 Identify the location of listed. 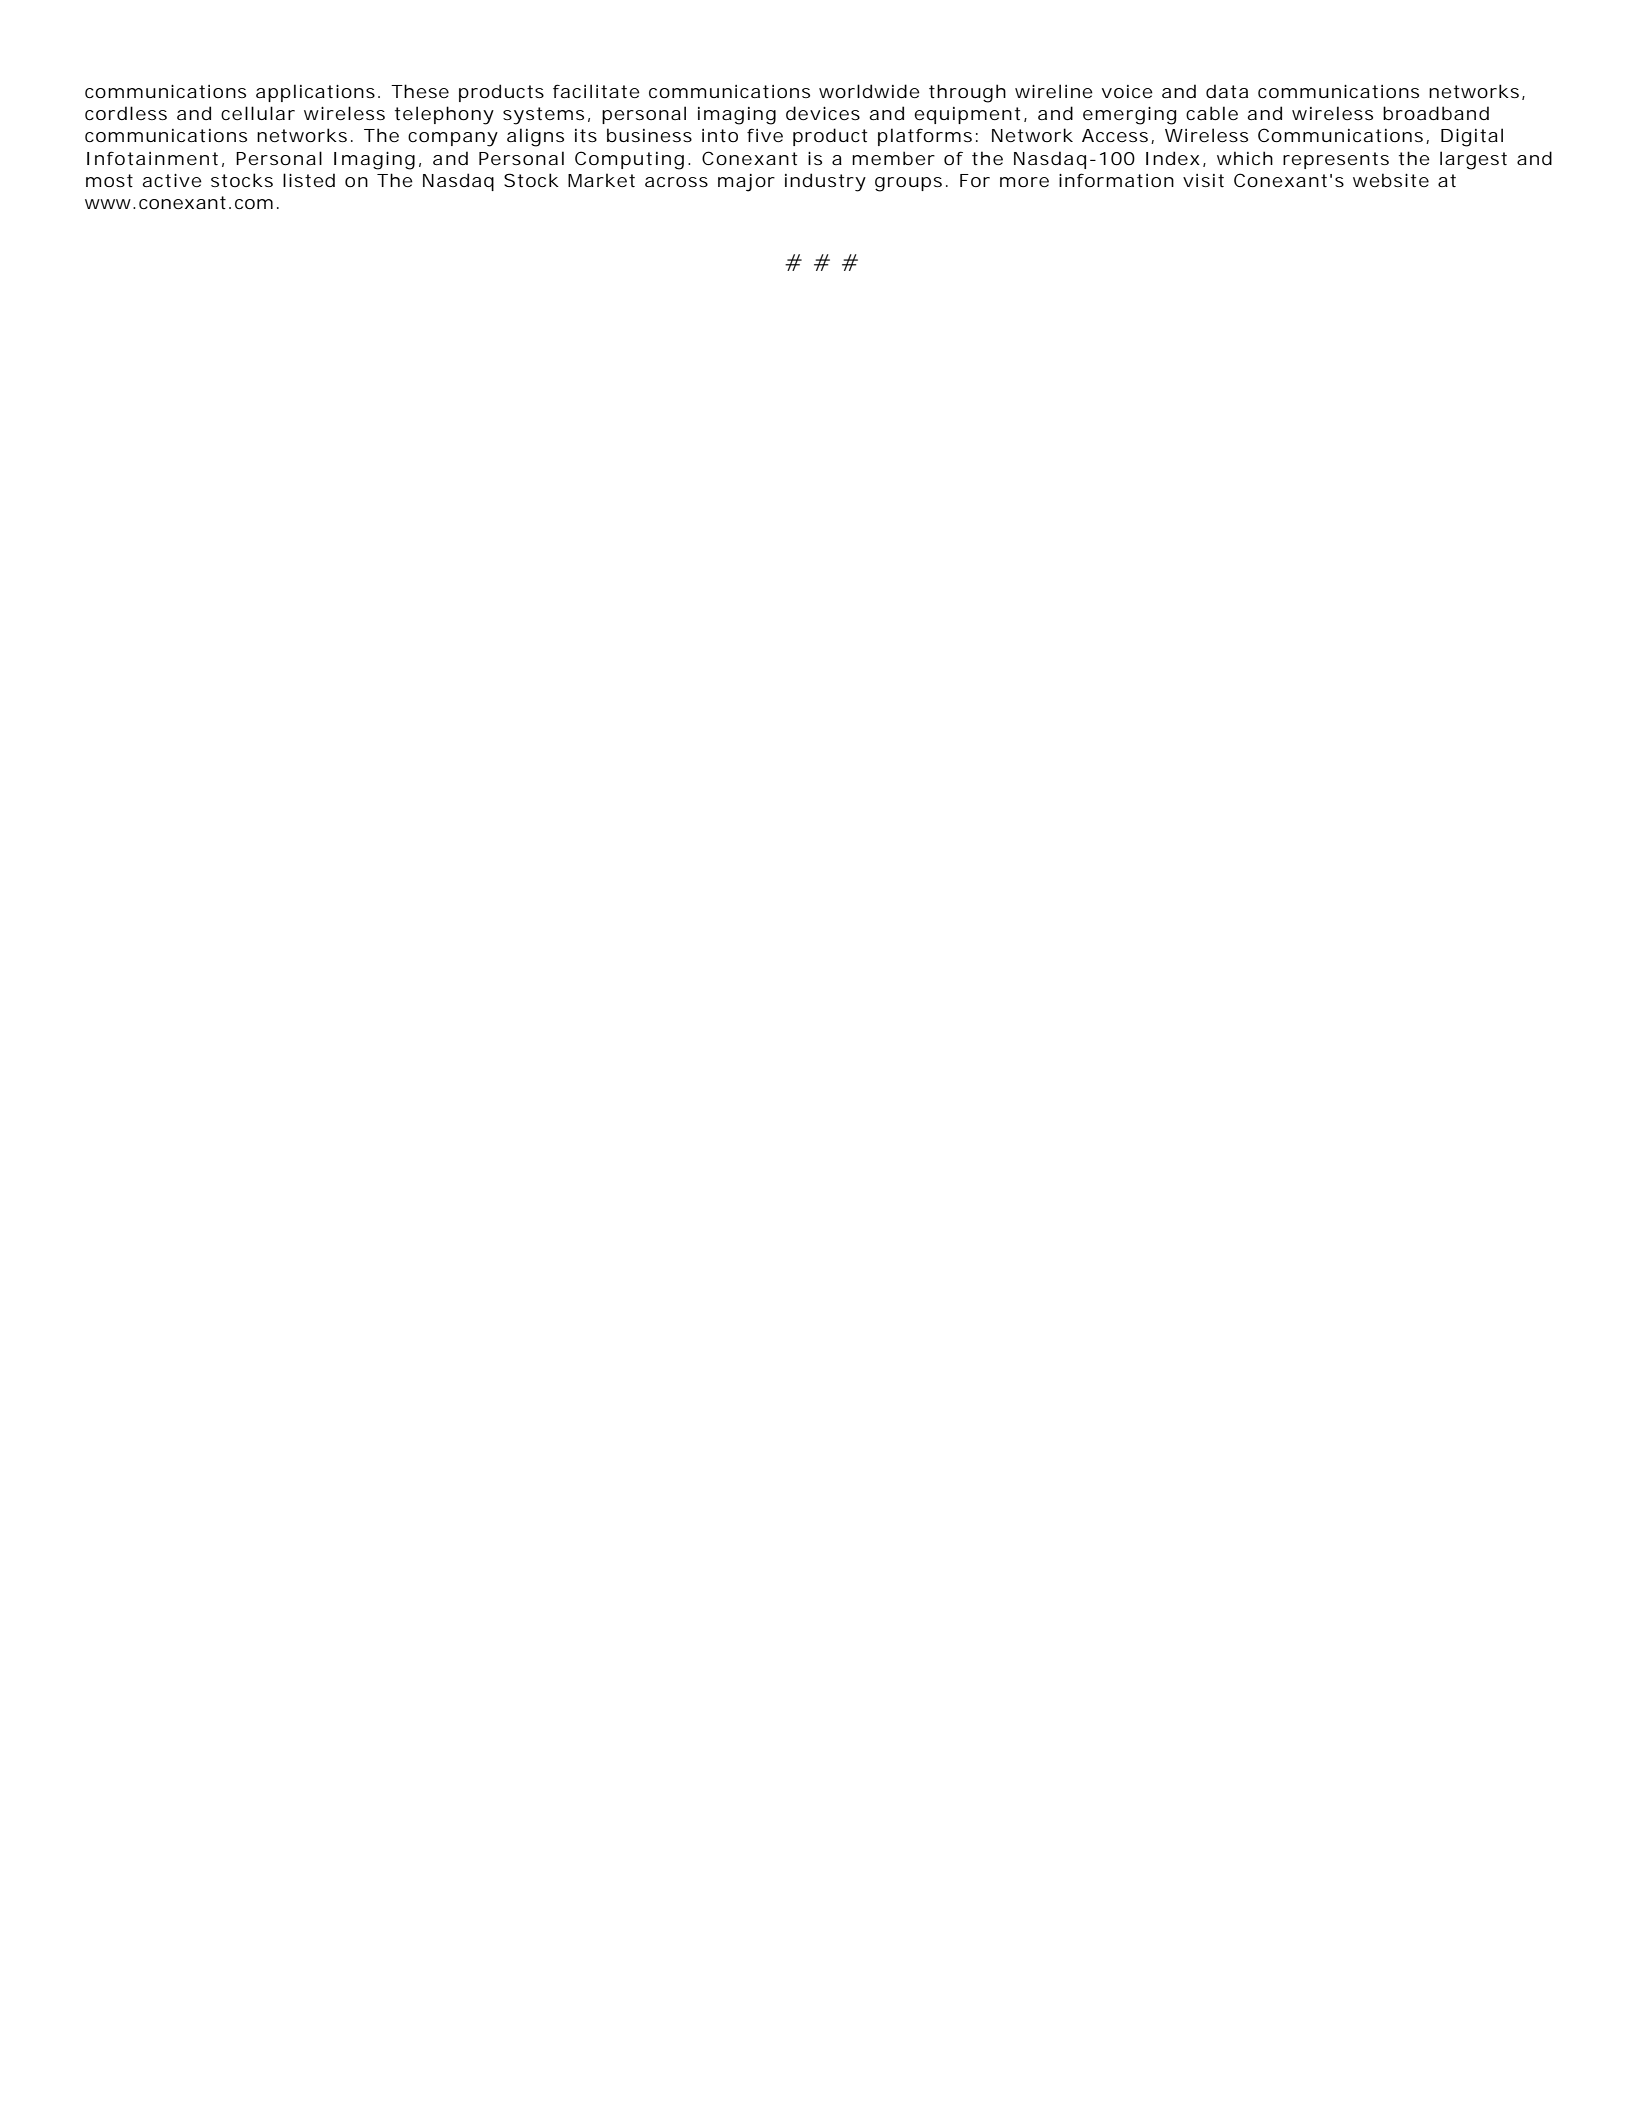
(309, 180).
